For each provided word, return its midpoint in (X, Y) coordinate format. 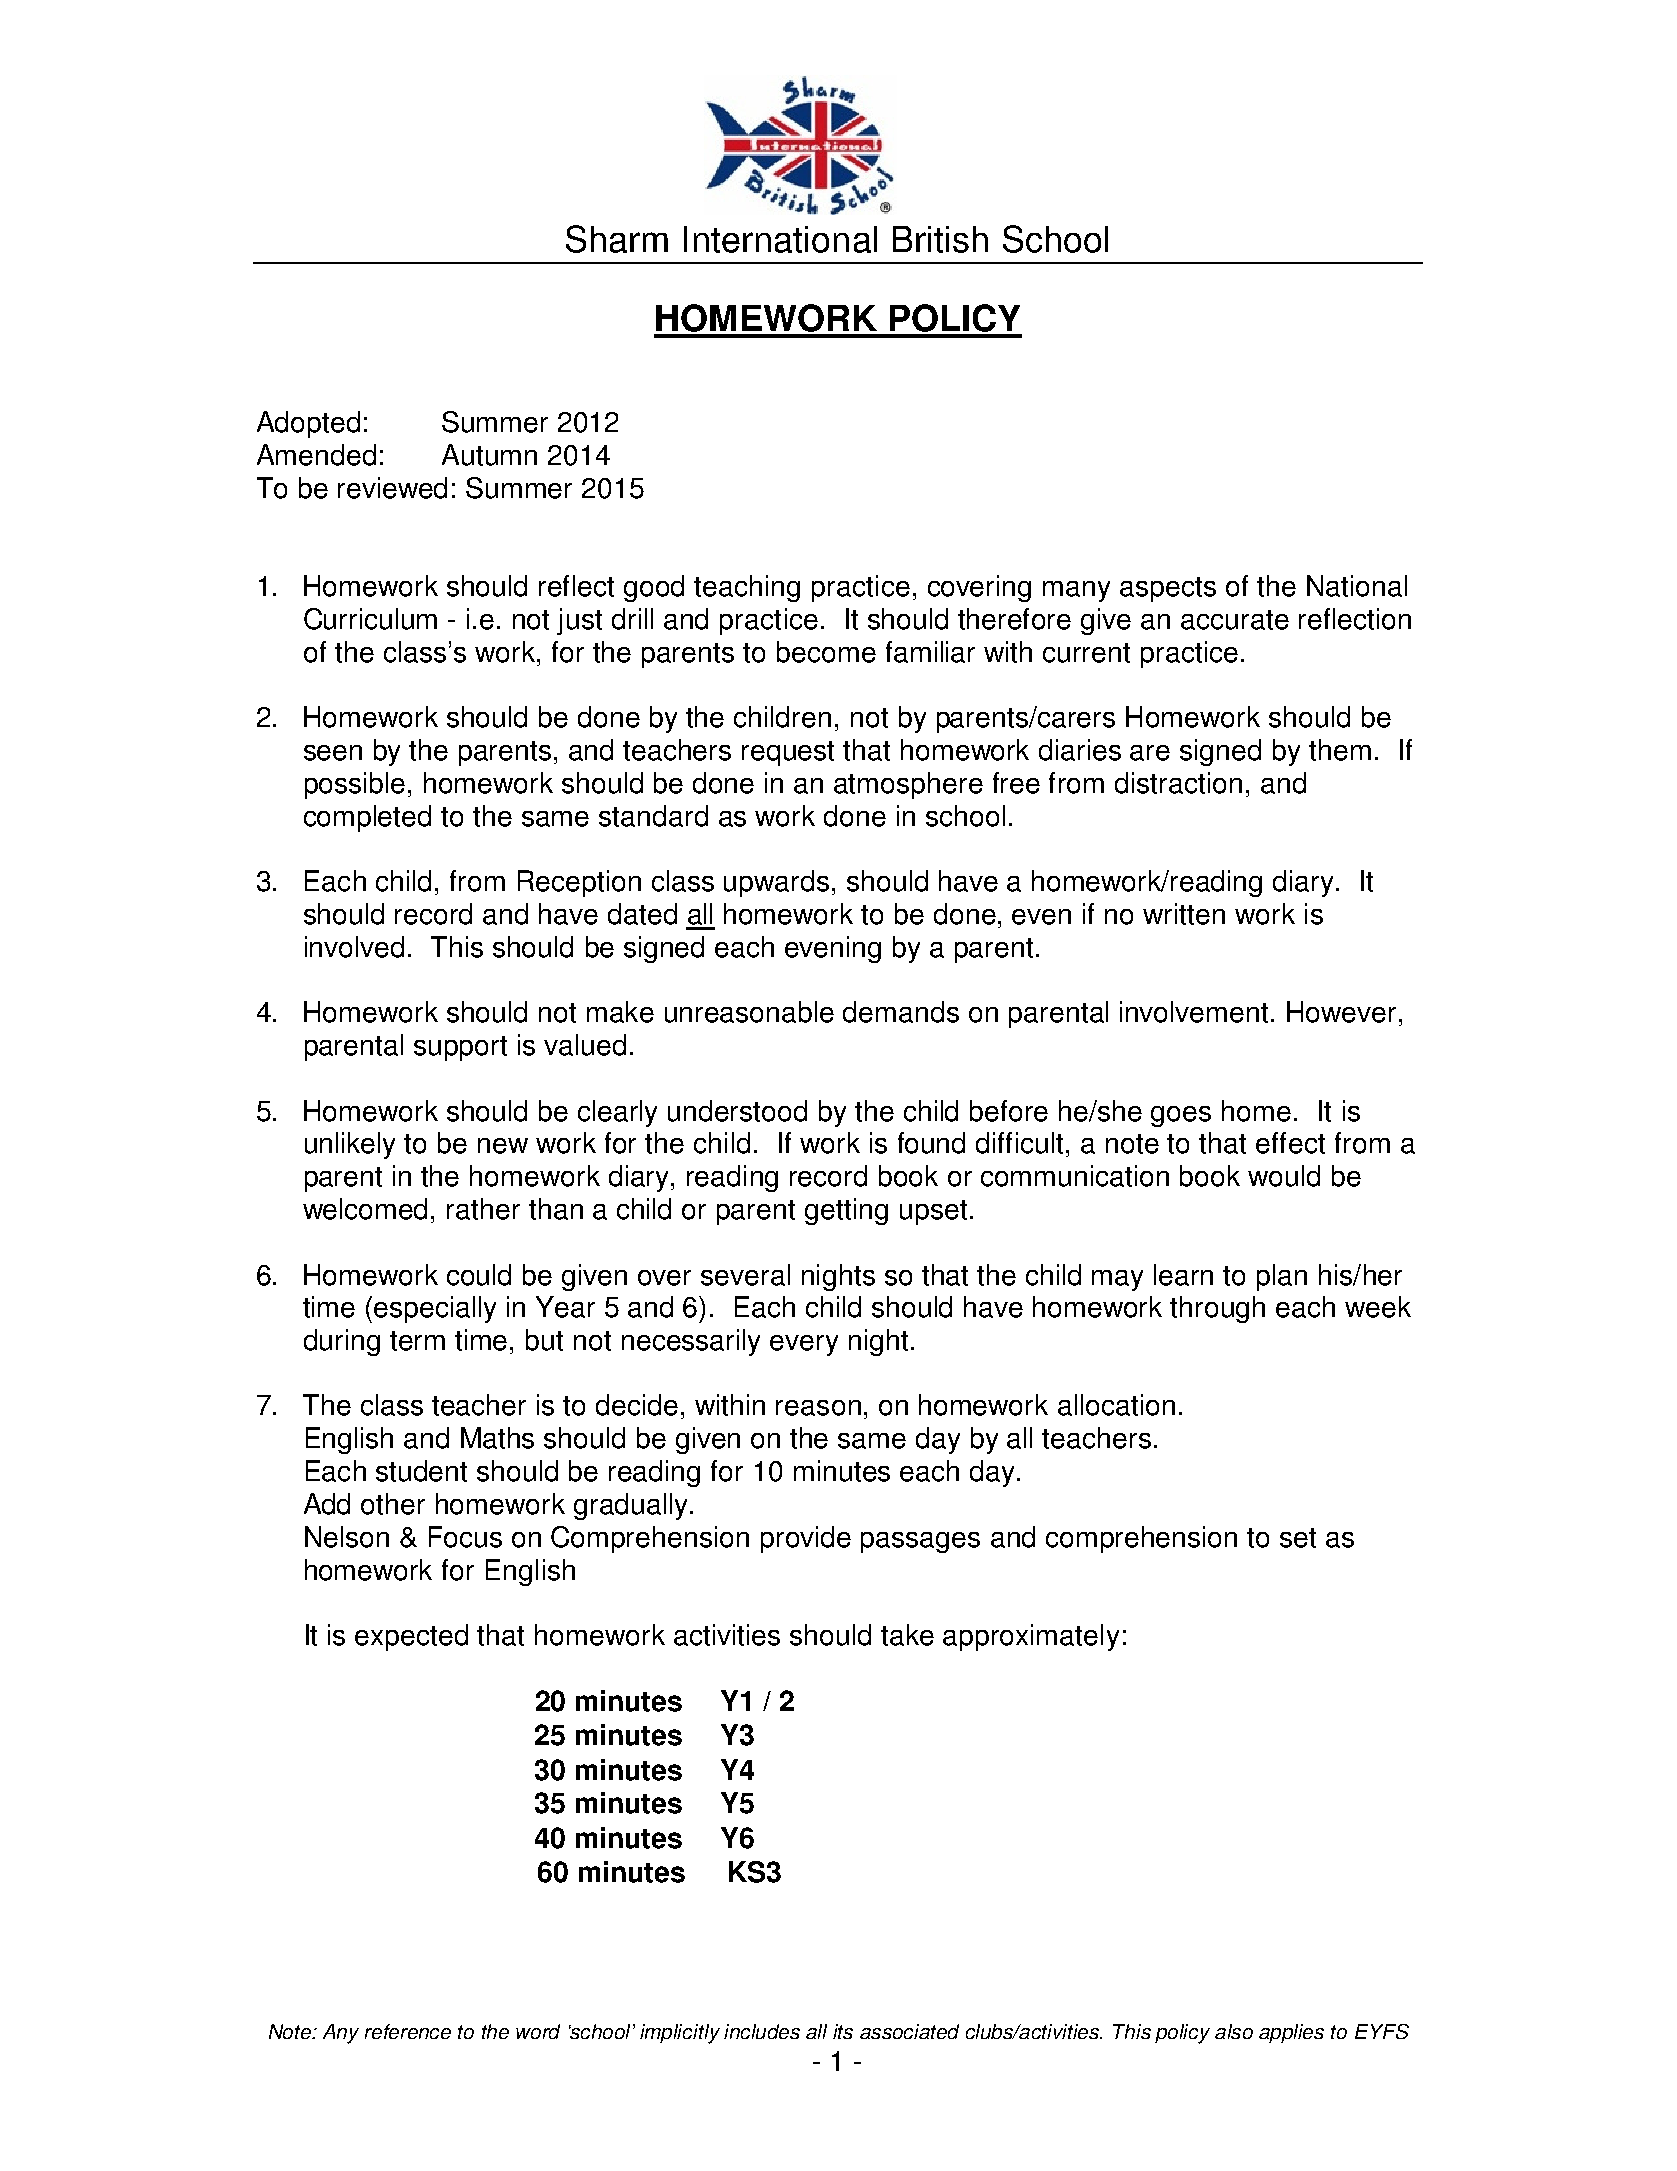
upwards (776, 883)
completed (367, 818)
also (1234, 2031)
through (1217, 1309)
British (940, 239)
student (421, 1471)
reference (408, 2031)
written (1184, 914)
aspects (1168, 589)
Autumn (489, 455)
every (804, 1345)
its (843, 2031)
